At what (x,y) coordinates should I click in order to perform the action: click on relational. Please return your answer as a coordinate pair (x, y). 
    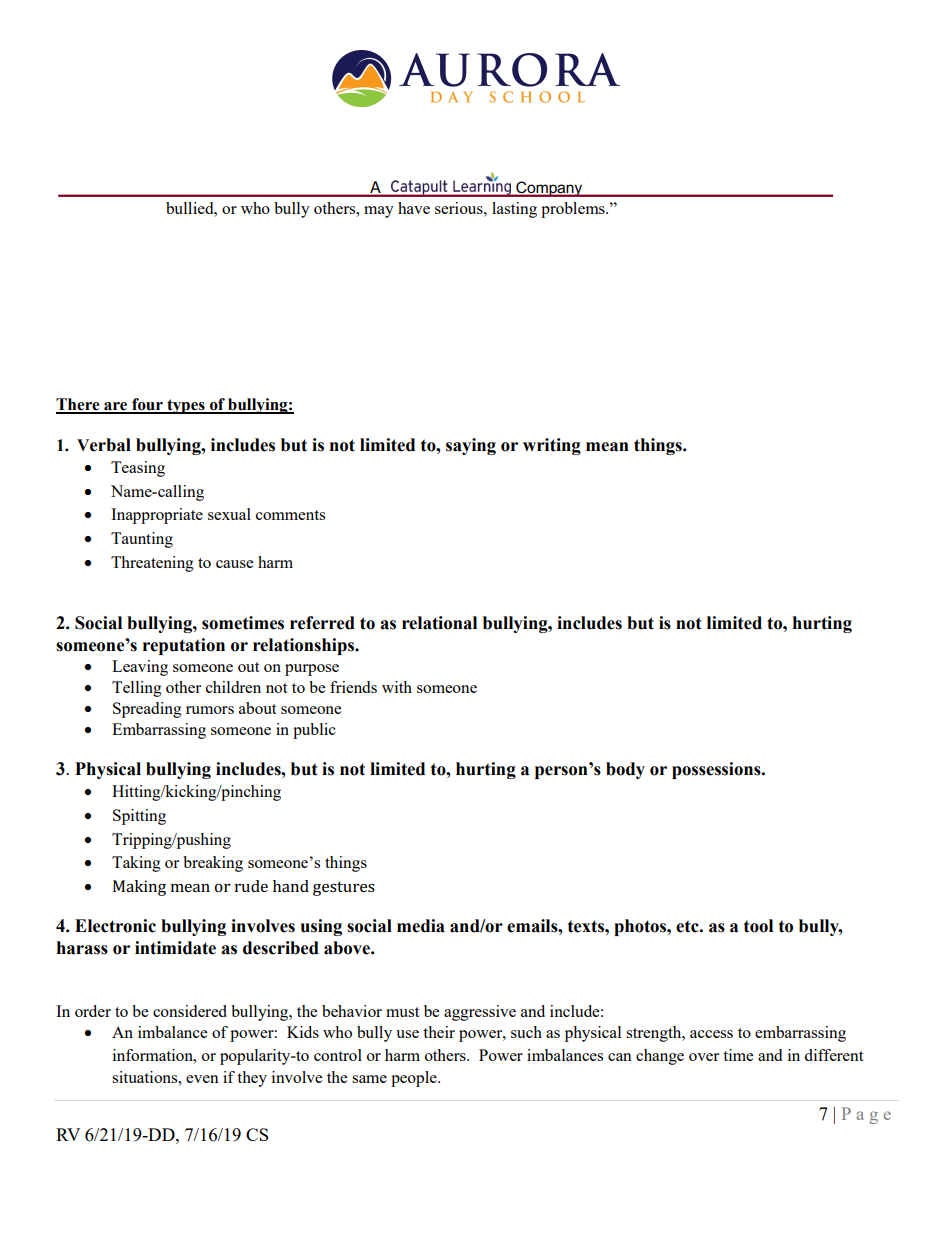
    Looking at the image, I should click on (439, 623).
